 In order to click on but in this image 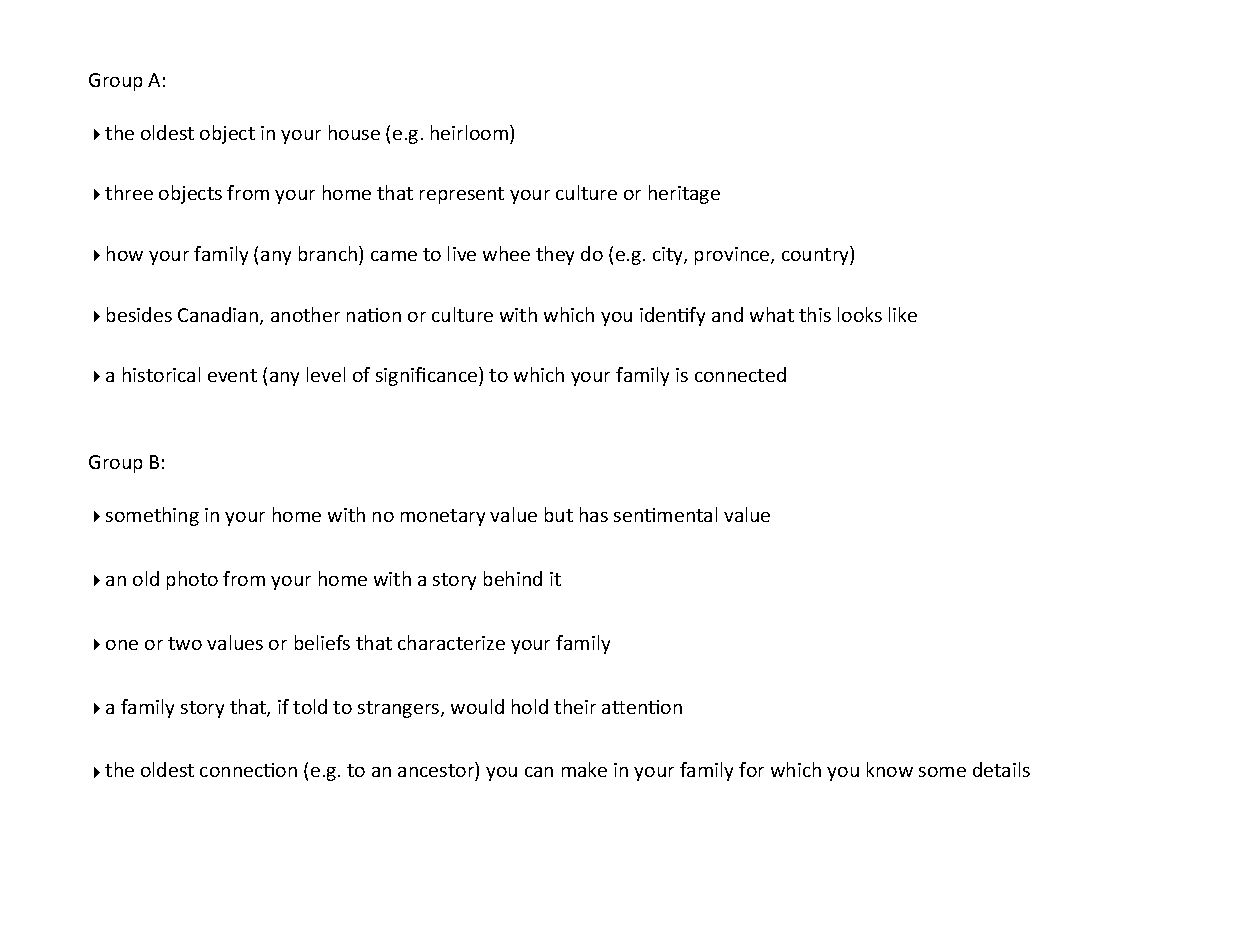, I will do `click(559, 514)`.
